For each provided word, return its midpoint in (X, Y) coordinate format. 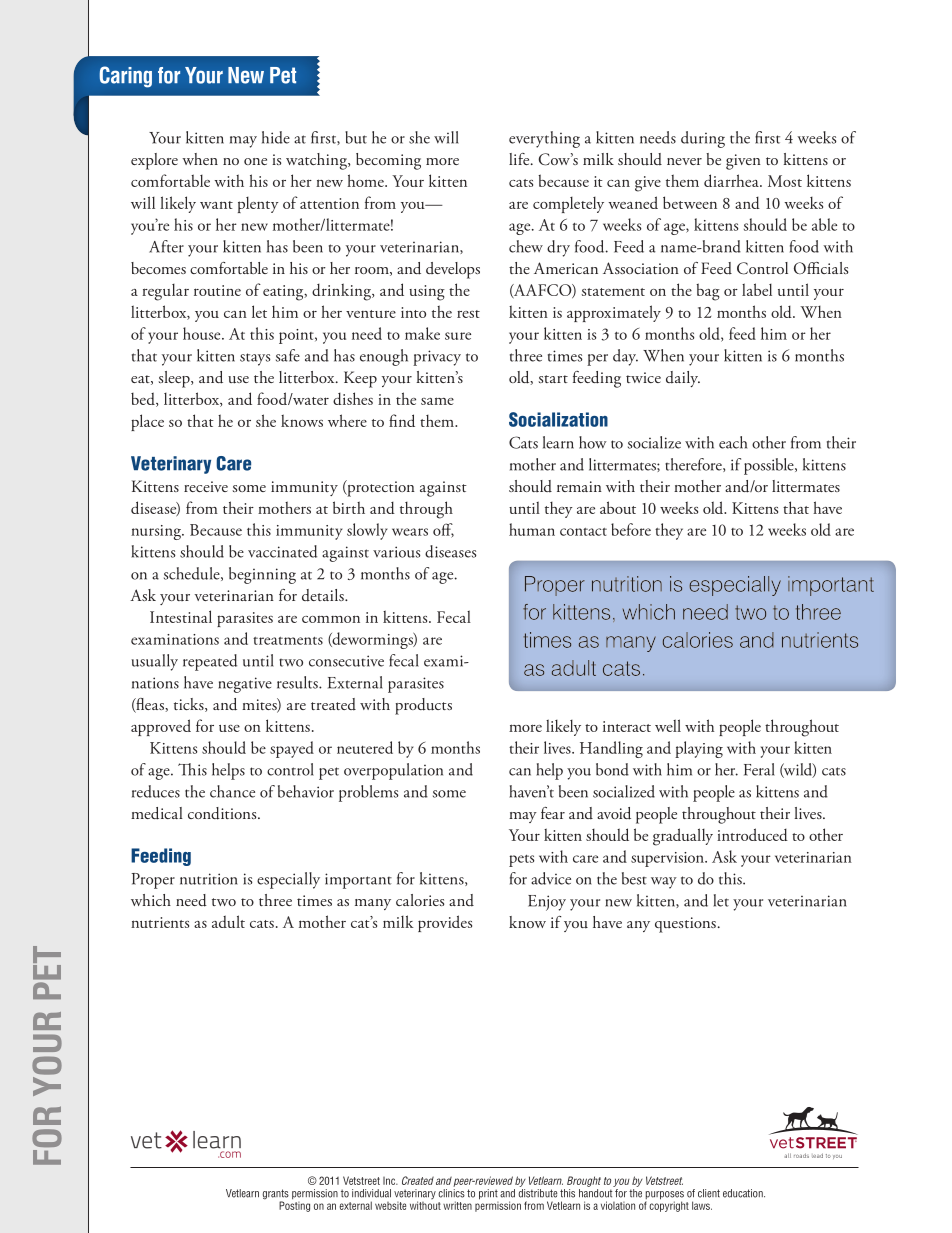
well (668, 725)
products (423, 706)
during (703, 139)
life (520, 159)
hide (276, 137)
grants (275, 1195)
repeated (210, 662)
